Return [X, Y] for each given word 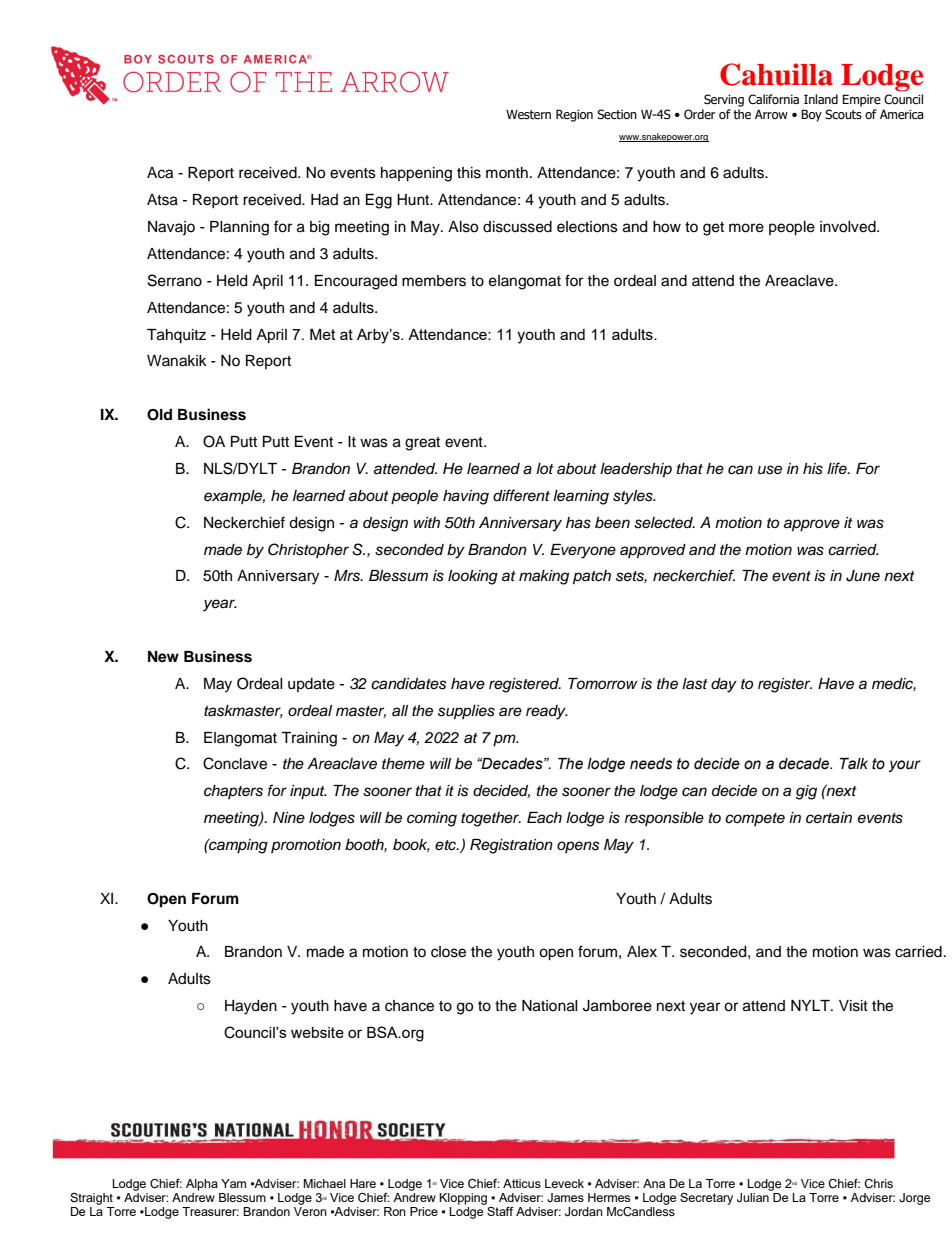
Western [528, 115]
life [838, 468]
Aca [160, 173]
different [521, 495]
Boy [811, 115]
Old [159, 415]
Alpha [202, 1185]
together [491, 819]
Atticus [522, 1183]
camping [237, 846]
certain [829, 818]
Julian [754, 1196]
